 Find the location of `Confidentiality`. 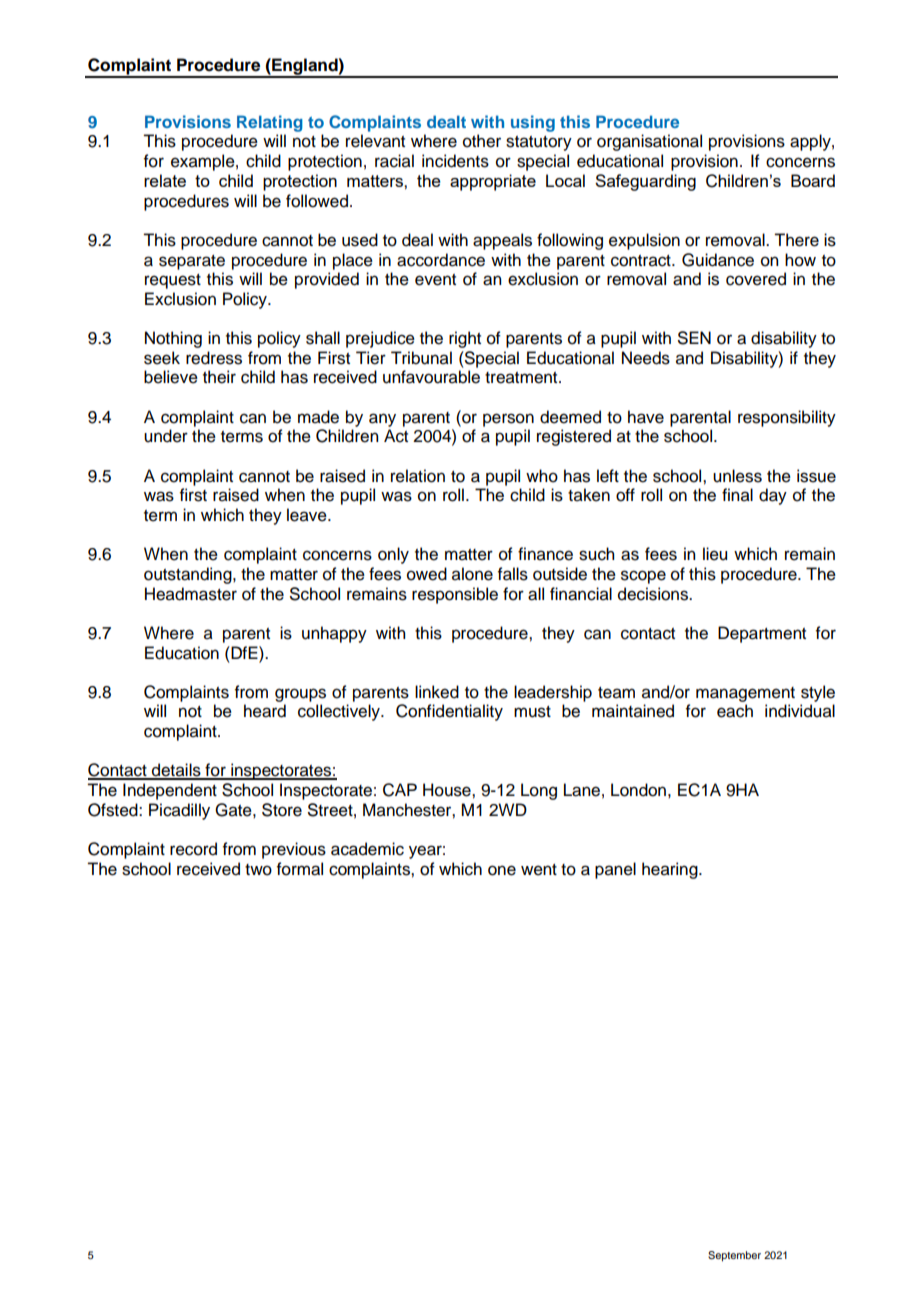

Confidentiality is located at coordinates (449, 712).
